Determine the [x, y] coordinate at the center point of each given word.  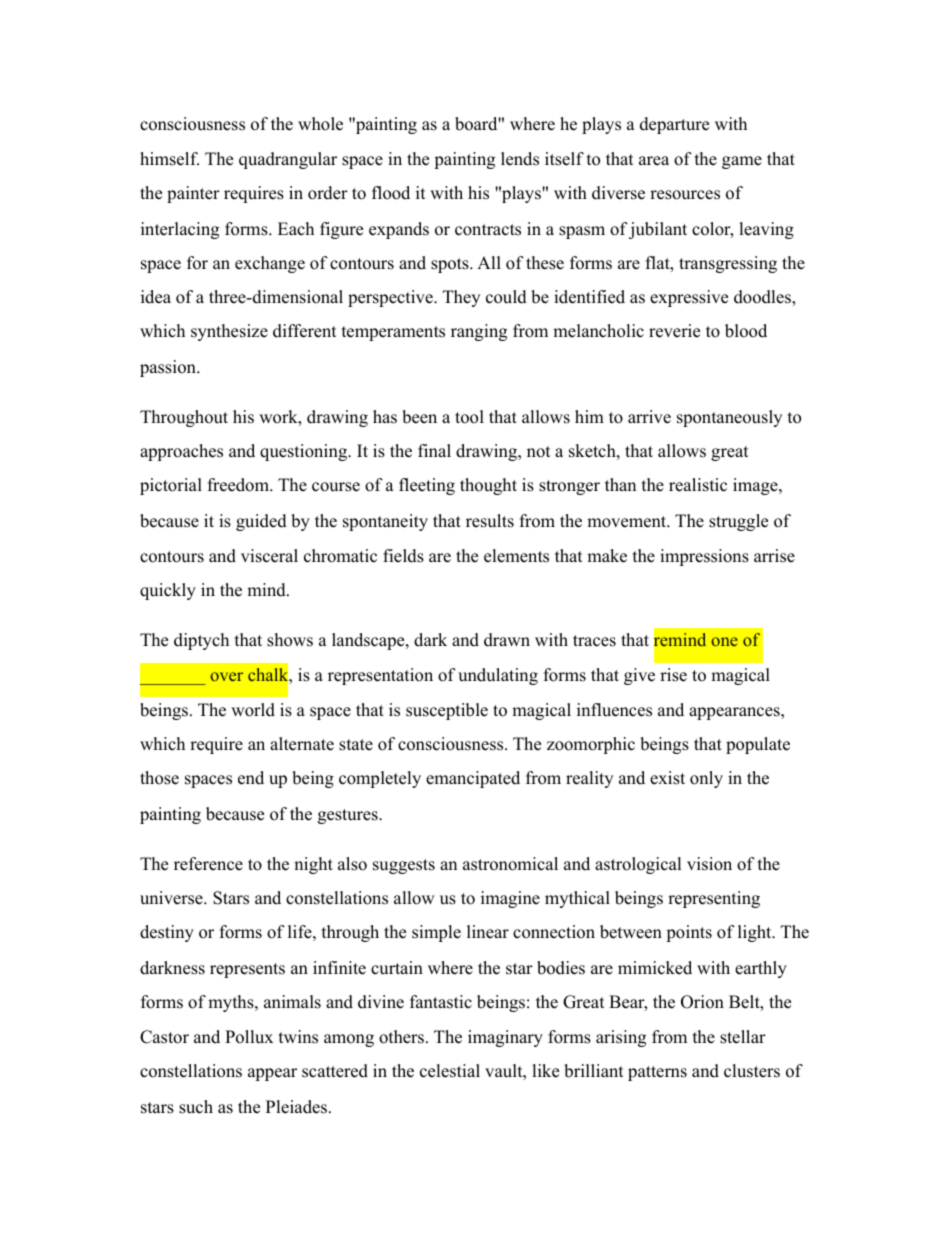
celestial [450, 1071]
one [724, 641]
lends [520, 159]
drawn [507, 640]
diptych [201, 641]
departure [674, 125]
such [196, 1107]
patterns [657, 1073]
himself [169, 159]
